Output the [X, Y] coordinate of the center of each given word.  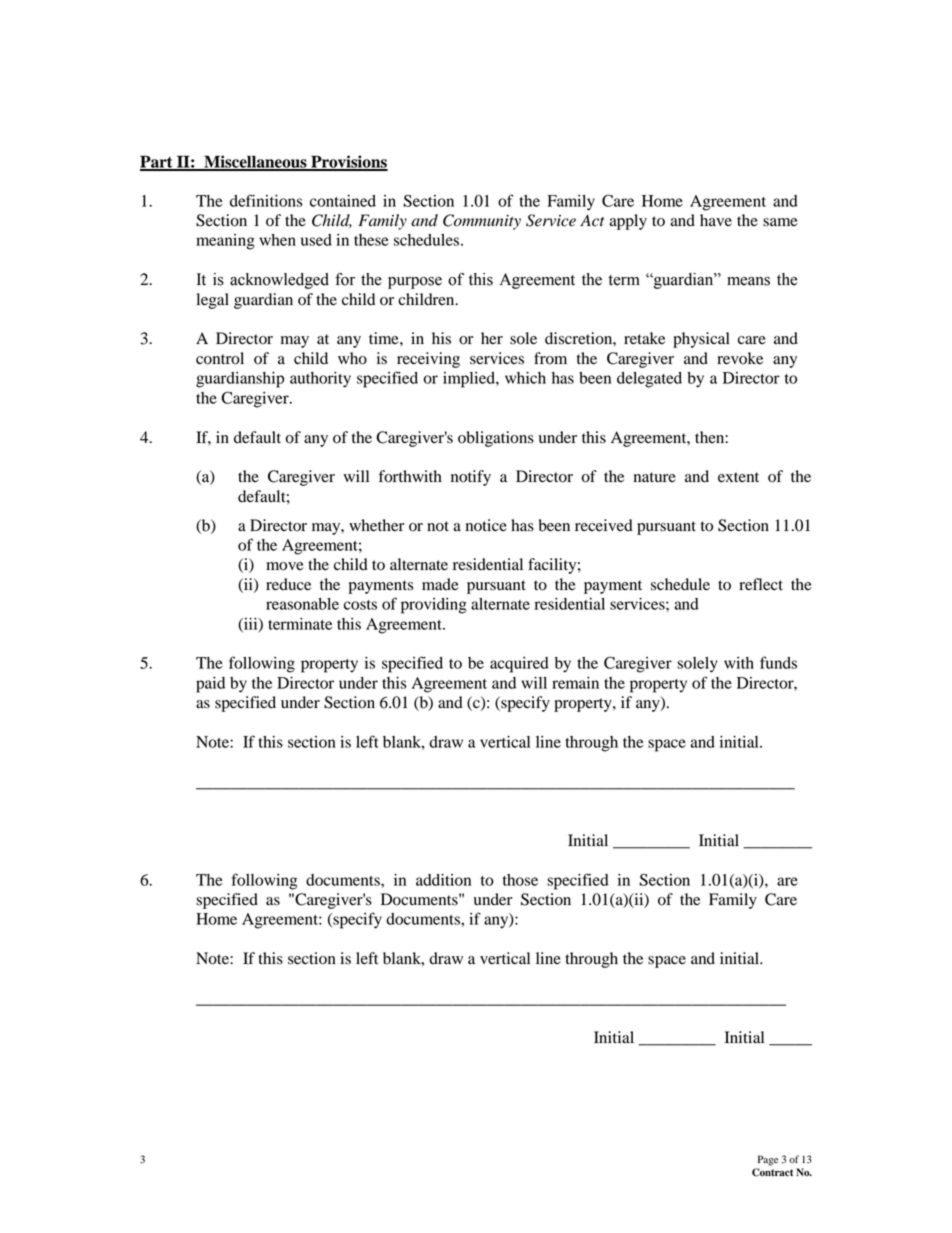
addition [443, 880]
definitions [266, 200]
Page [768, 1160]
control [220, 358]
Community [482, 222]
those [520, 880]
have [716, 220]
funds [778, 662]
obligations [496, 439]
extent [738, 477]
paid [210, 685]
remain [575, 683]
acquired [519, 665]
